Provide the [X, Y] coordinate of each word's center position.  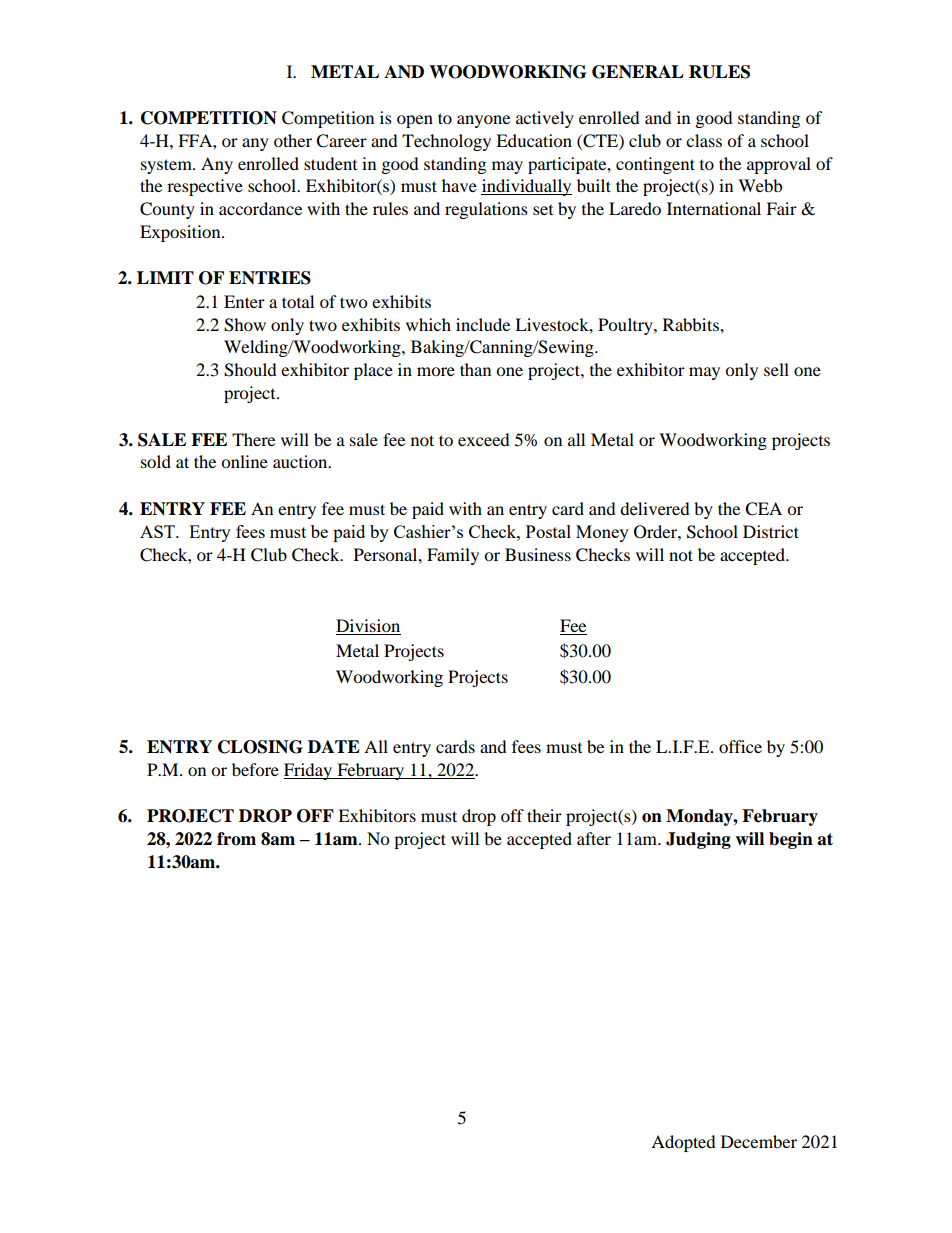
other [293, 140]
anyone [483, 121]
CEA [763, 509]
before [255, 769]
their [544, 815]
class [704, 140]
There [253, 439]
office [740, 746]
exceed [484, 439]
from [236, 839]
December [759, 1141]
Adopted [683, 1143]
